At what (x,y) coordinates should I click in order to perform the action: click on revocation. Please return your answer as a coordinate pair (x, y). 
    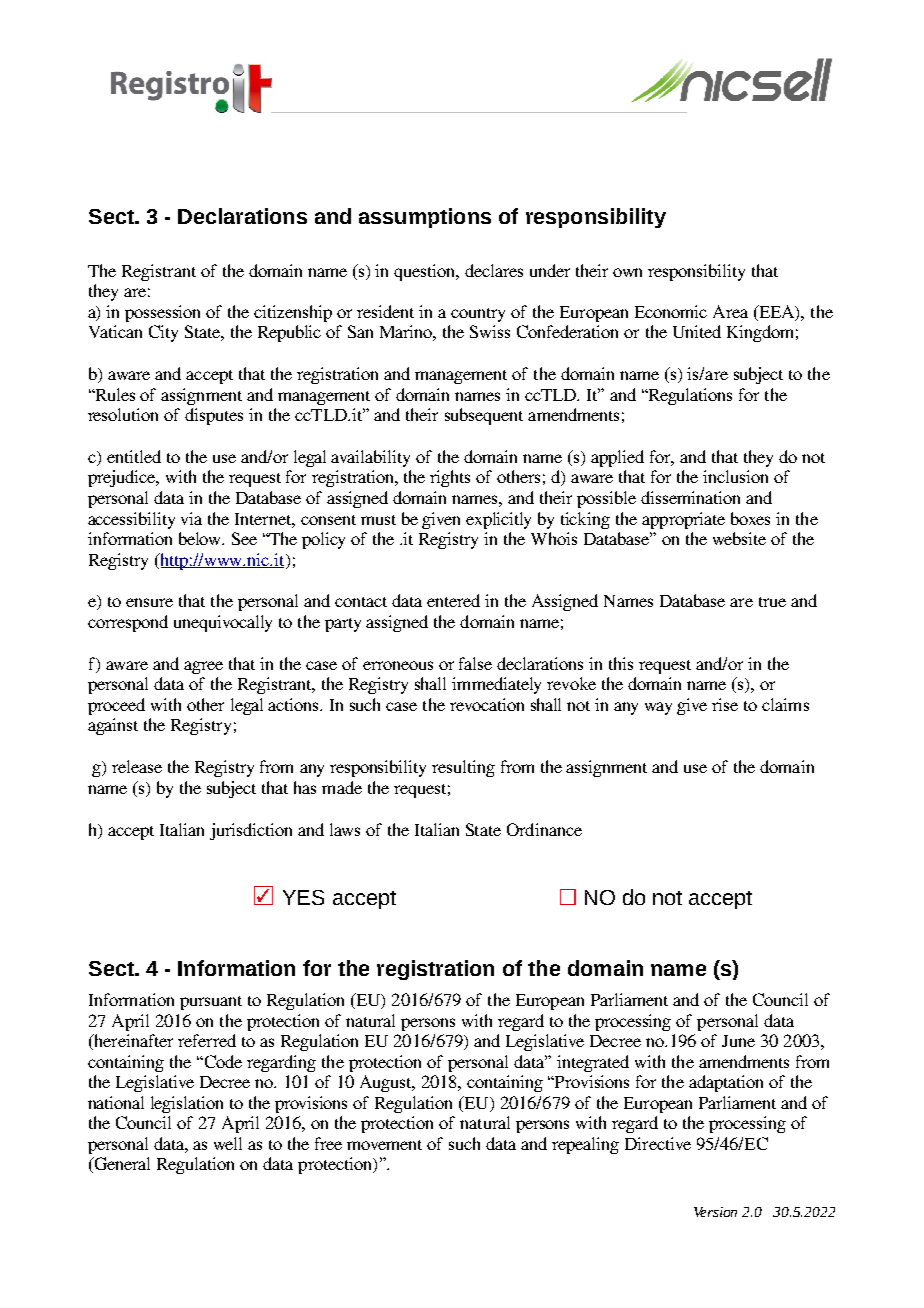
    Looking at the image, I should click on (487, 704).
